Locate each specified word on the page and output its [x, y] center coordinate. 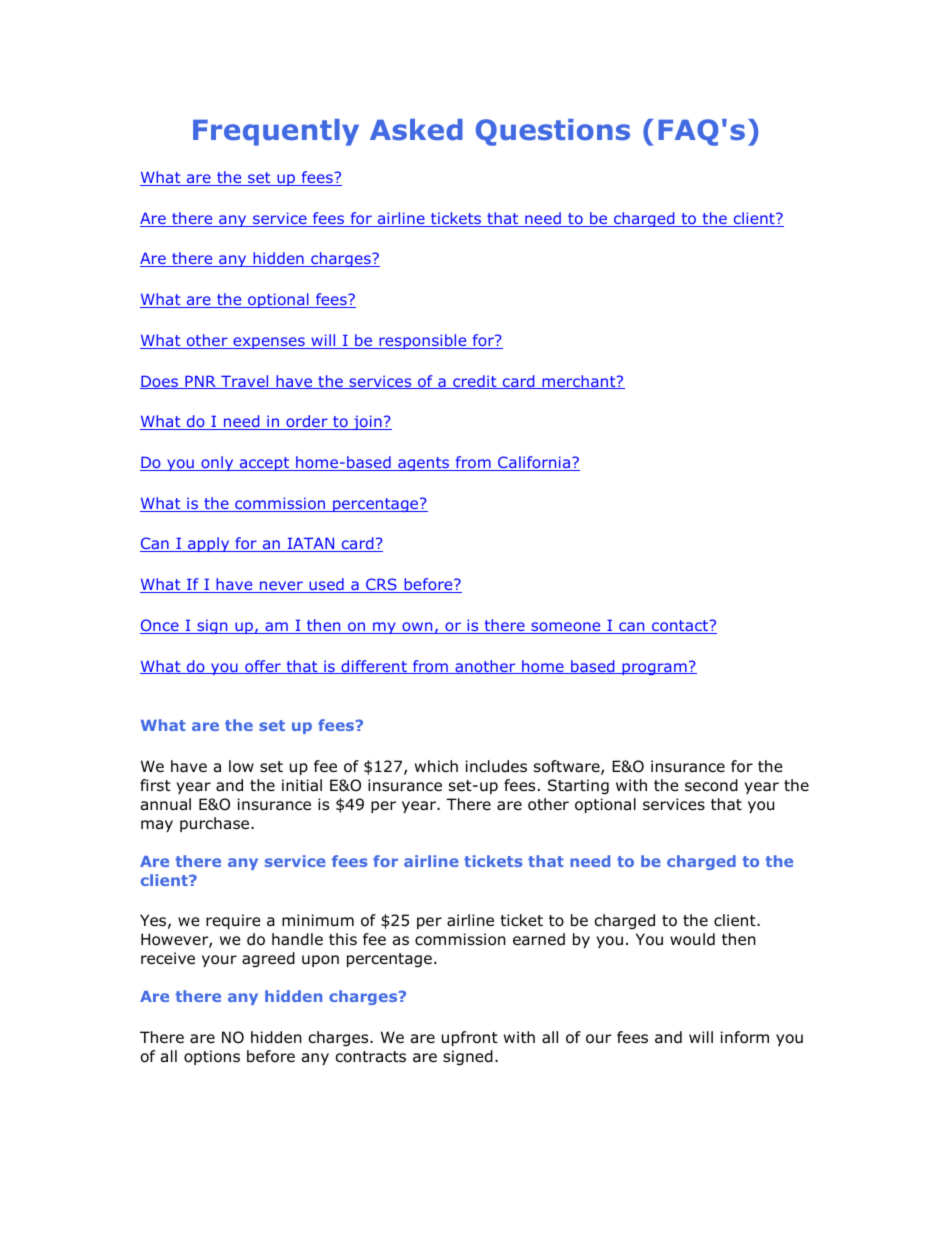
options [212, 1057]
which [436, 766]
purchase [216, 824]
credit [475, 382]
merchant [579, 382]
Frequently [276, 132]
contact [680, 627]
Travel [245, 382]
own [417, 628]
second [711, 785]
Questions [553, 132]
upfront [470, 1038]
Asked [416, 130]
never [281, 587]
